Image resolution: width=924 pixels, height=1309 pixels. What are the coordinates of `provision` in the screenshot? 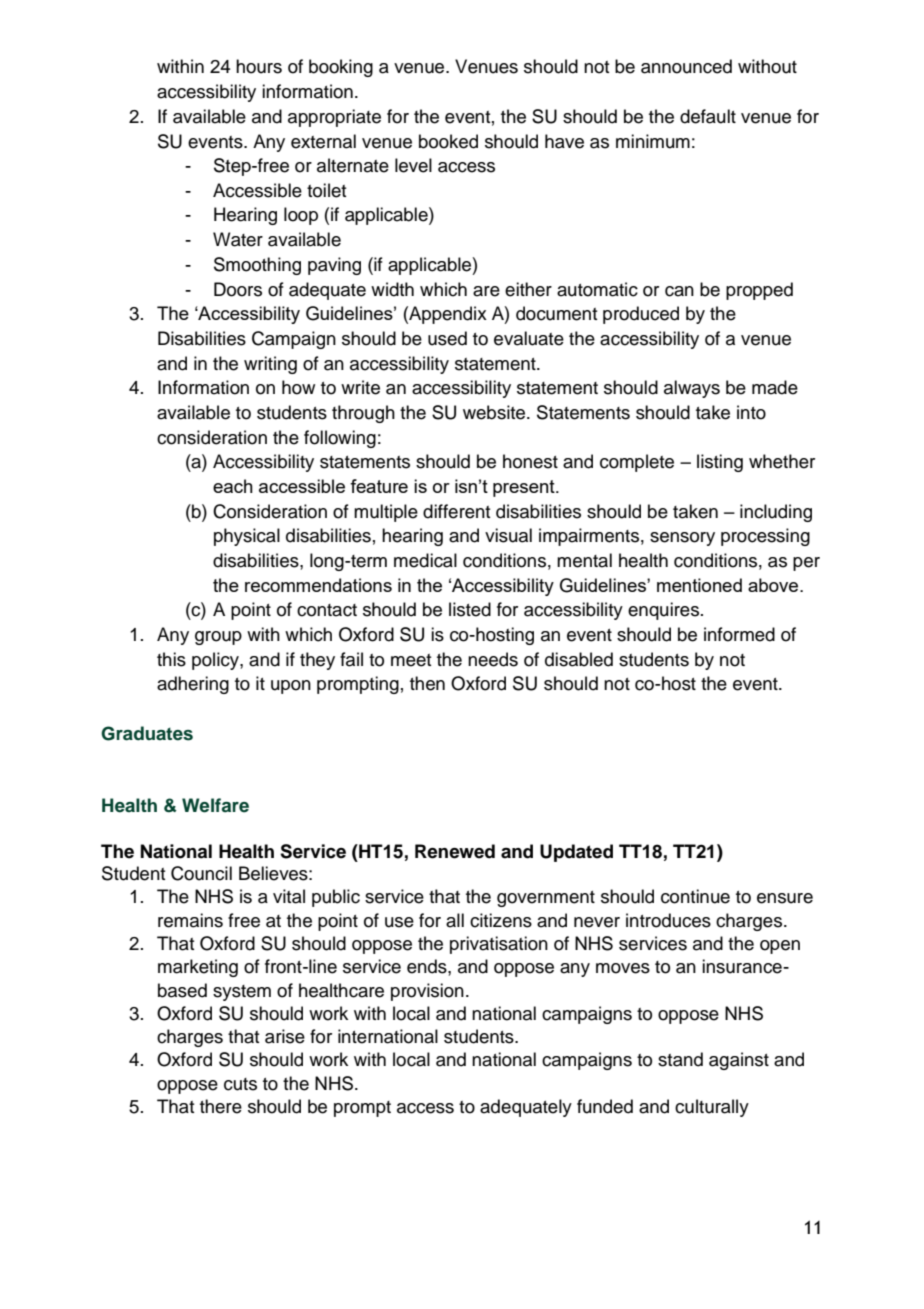 It's located at (427, 992).
